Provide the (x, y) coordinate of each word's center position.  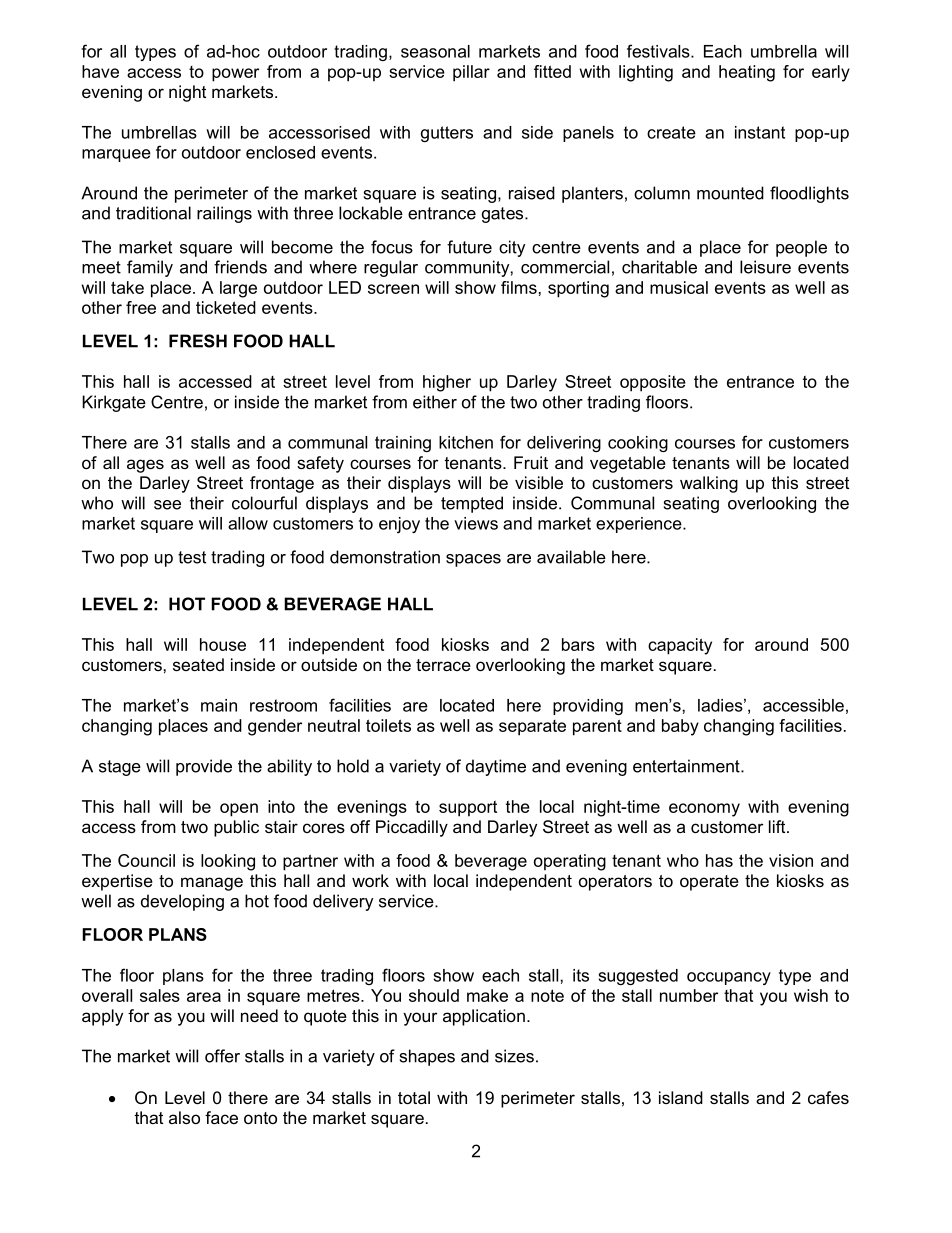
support (468, 809)
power (235, 75)
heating (747, 73)
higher (447, 383)
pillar (471, 73)
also (184, 1117)
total (414, 1097)
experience (640, 525)
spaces (473, 560)
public (236, 828)
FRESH (198, 341)
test (192, 557)
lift (778, 826)
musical (679, 287)
